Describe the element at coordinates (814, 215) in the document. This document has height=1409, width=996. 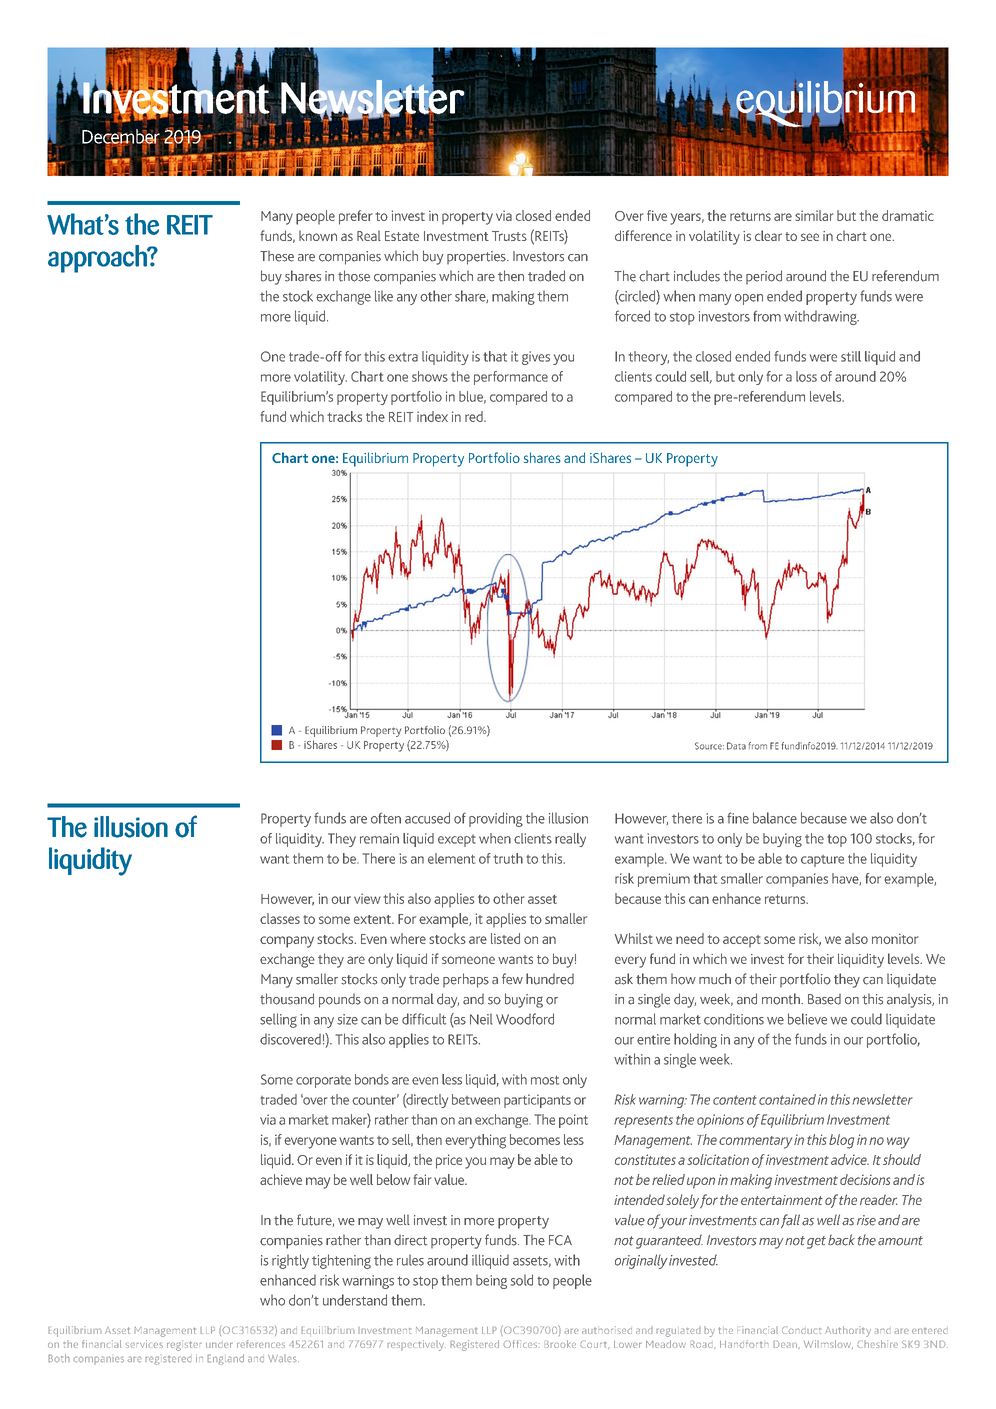
I see `similar` at that location.
